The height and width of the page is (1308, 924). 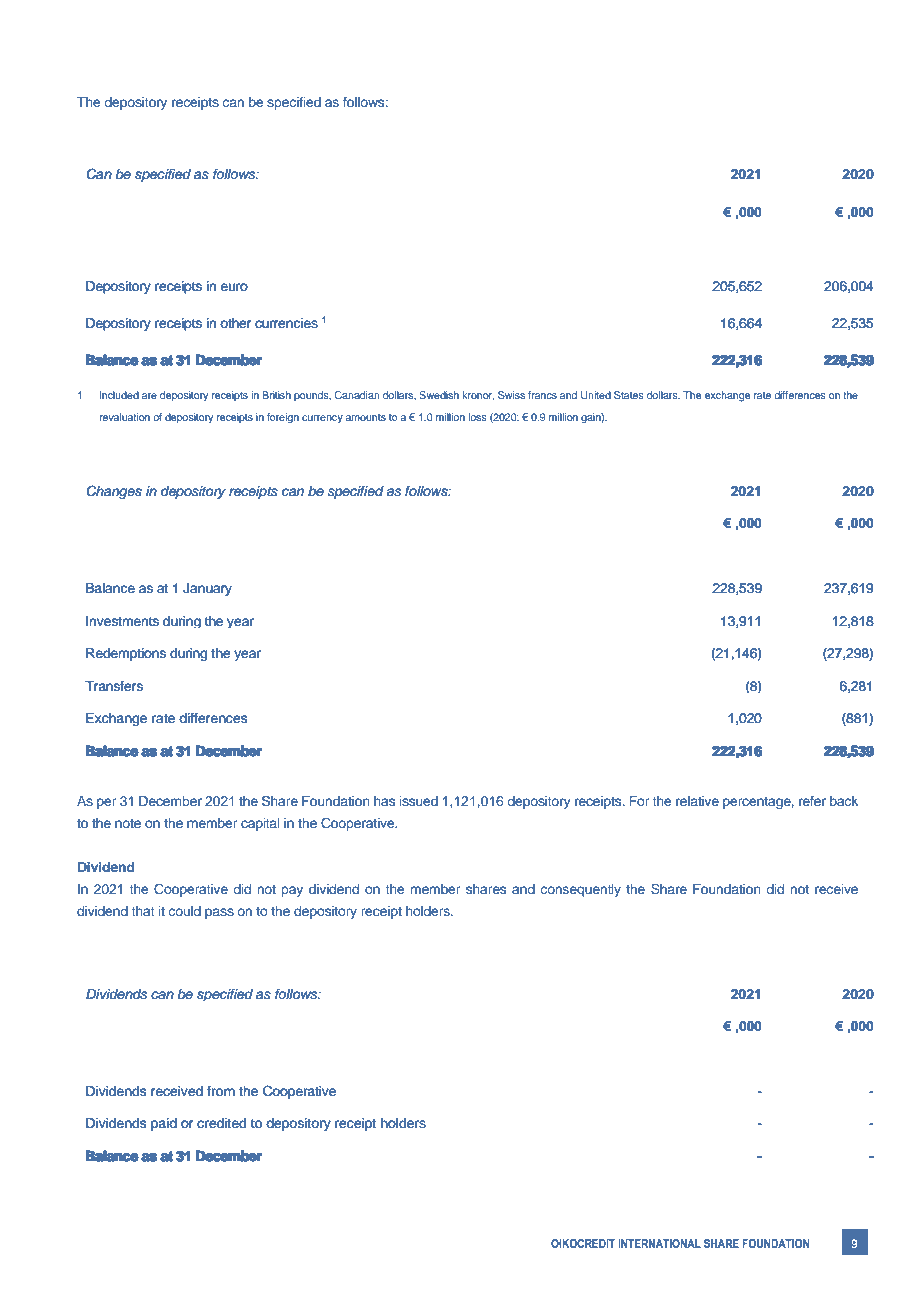 I want to click on kronor, so click(x=478, y=396).
